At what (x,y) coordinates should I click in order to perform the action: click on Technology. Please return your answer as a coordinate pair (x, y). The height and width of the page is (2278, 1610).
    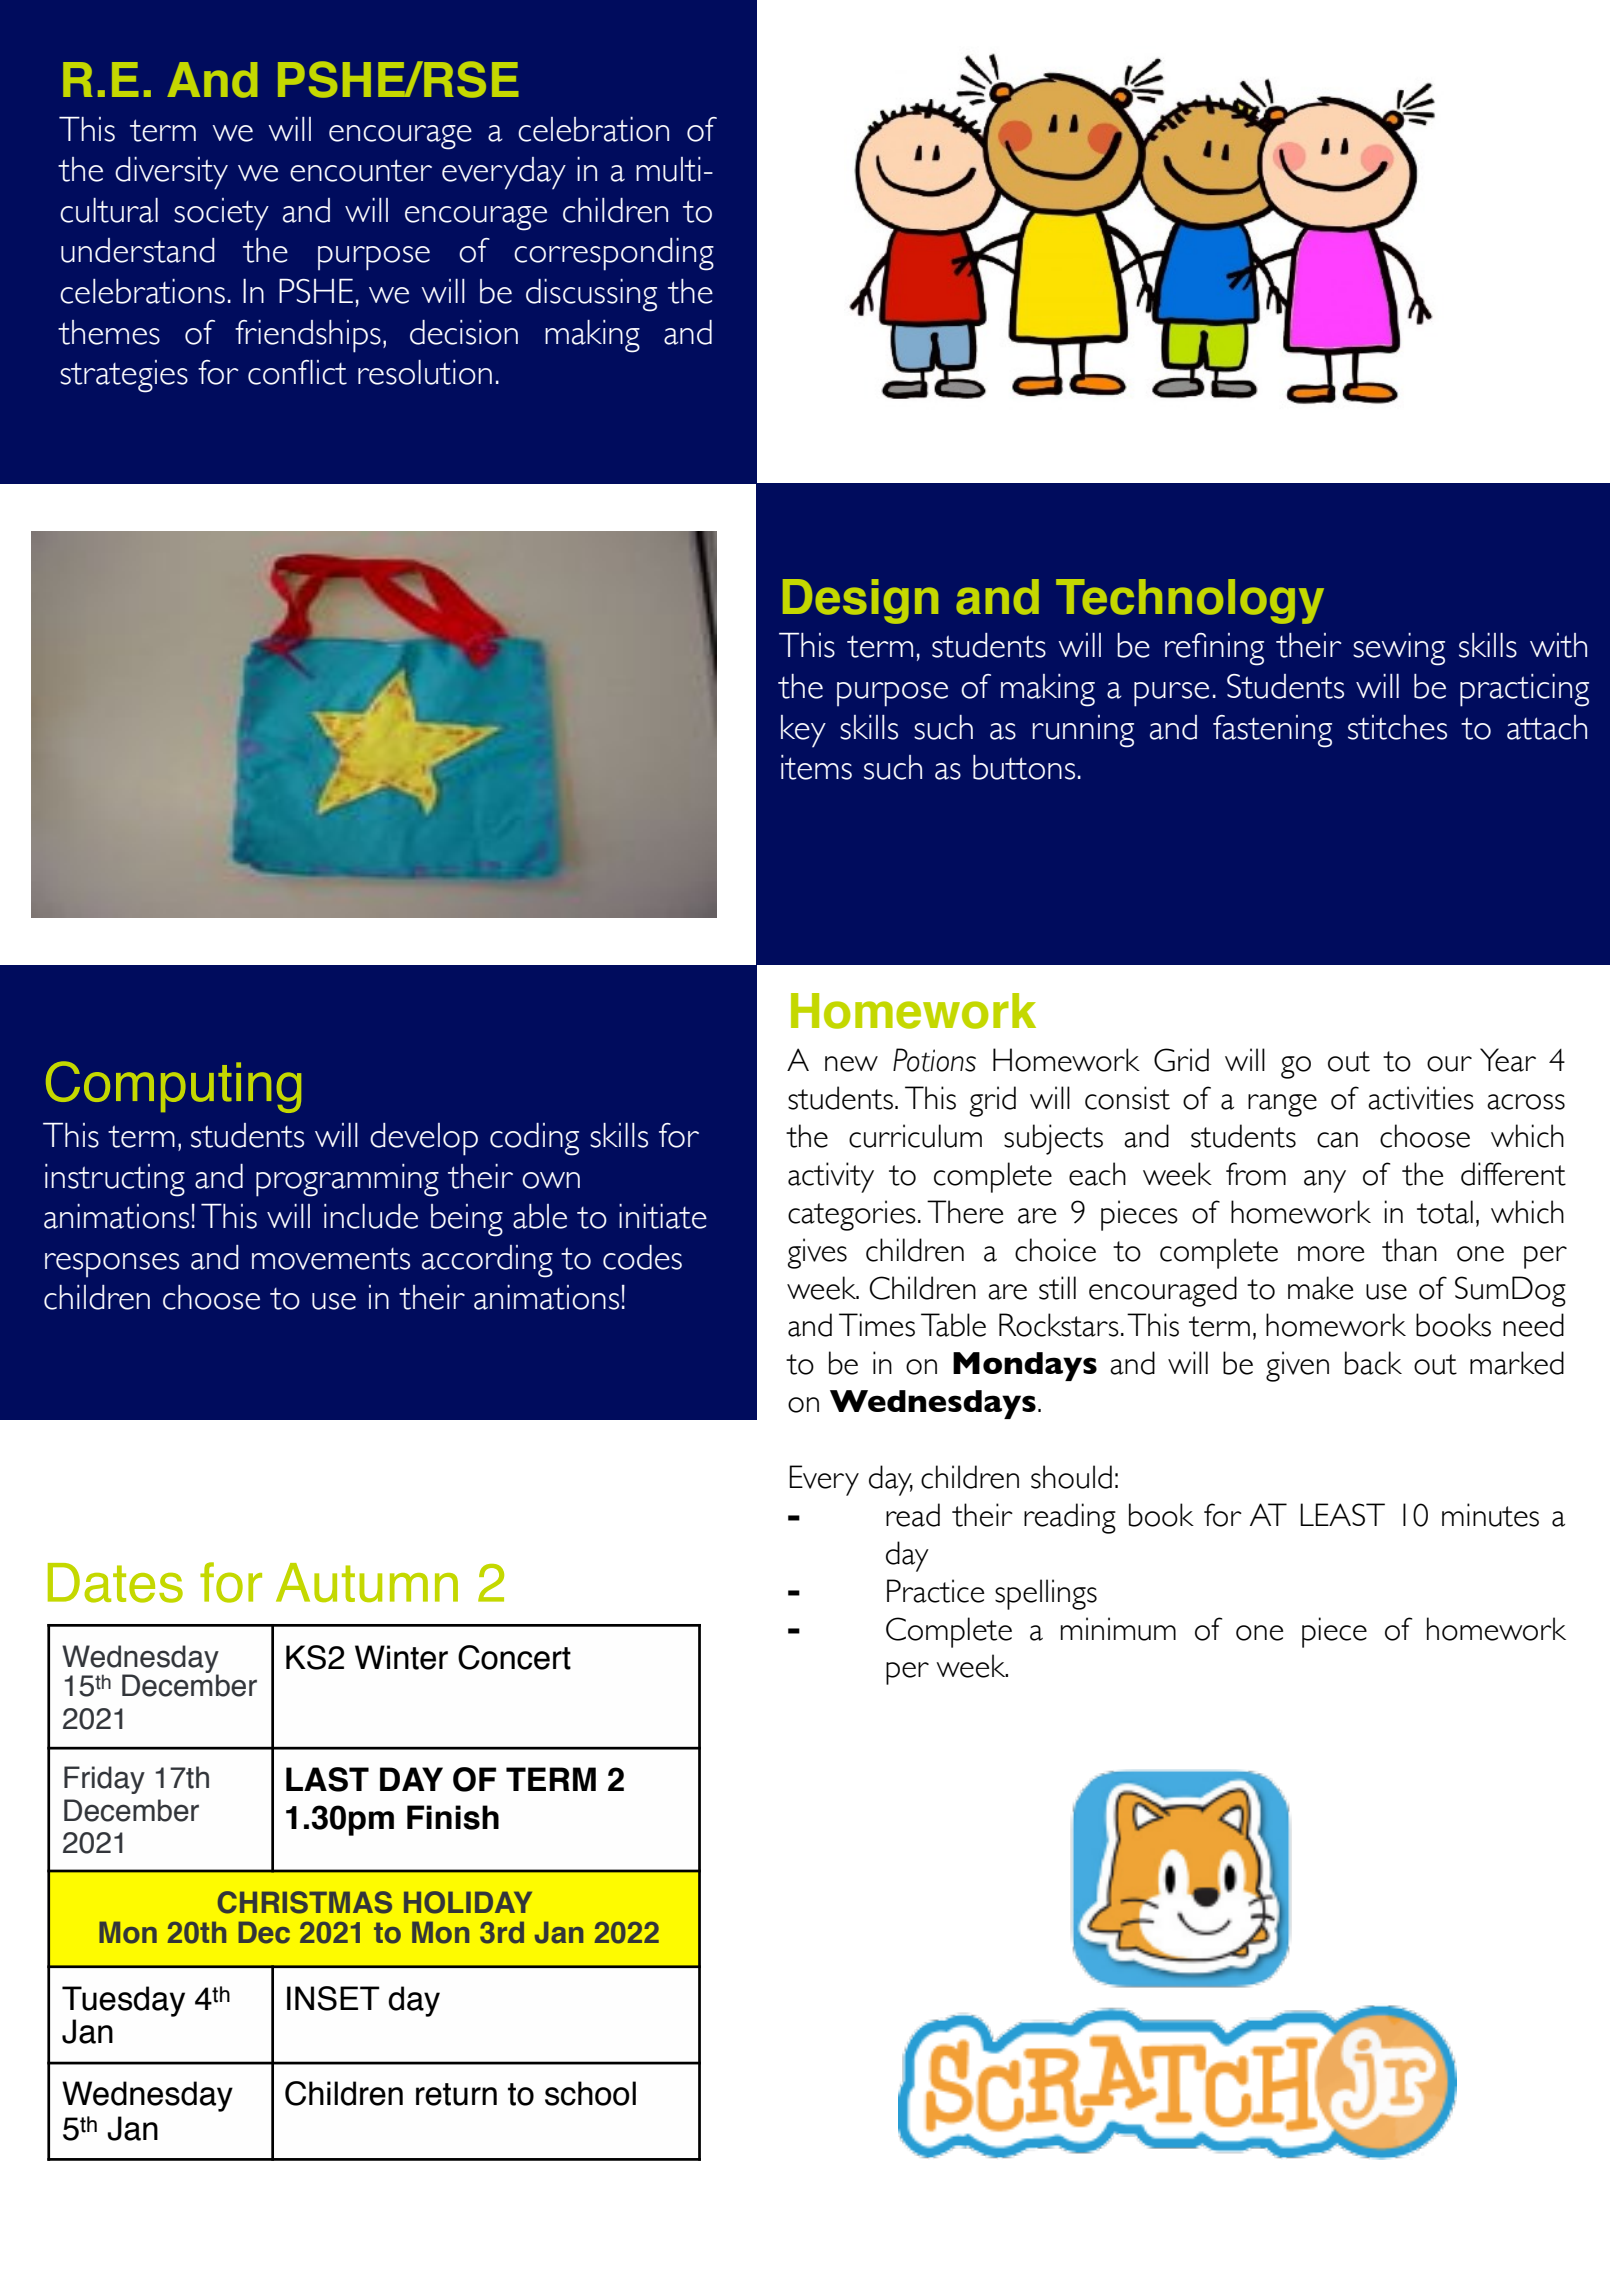
    Looking at the image, I should click on (1190, 601).
